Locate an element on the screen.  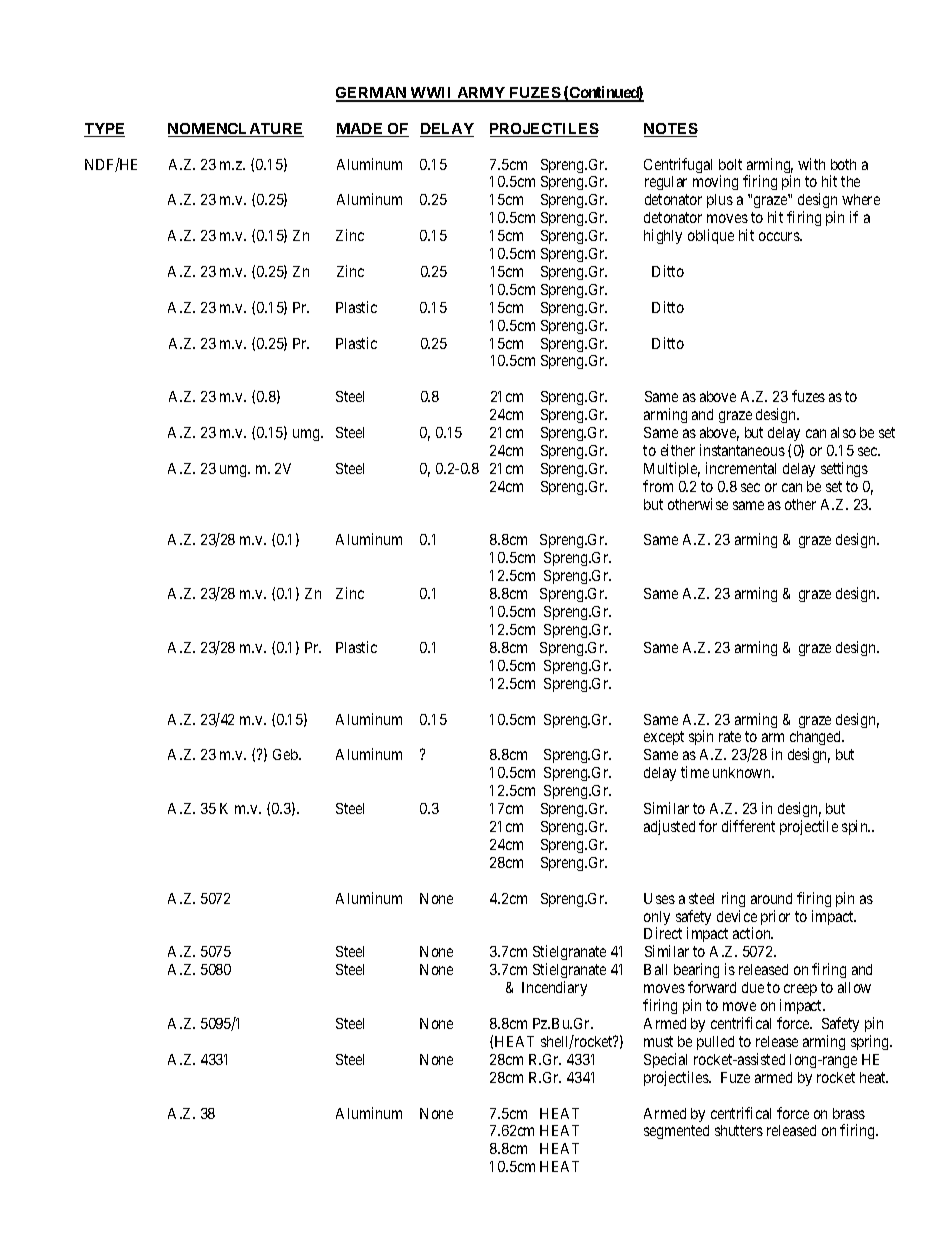
NOMENCLATURE is located at coordinates (236, 130).
